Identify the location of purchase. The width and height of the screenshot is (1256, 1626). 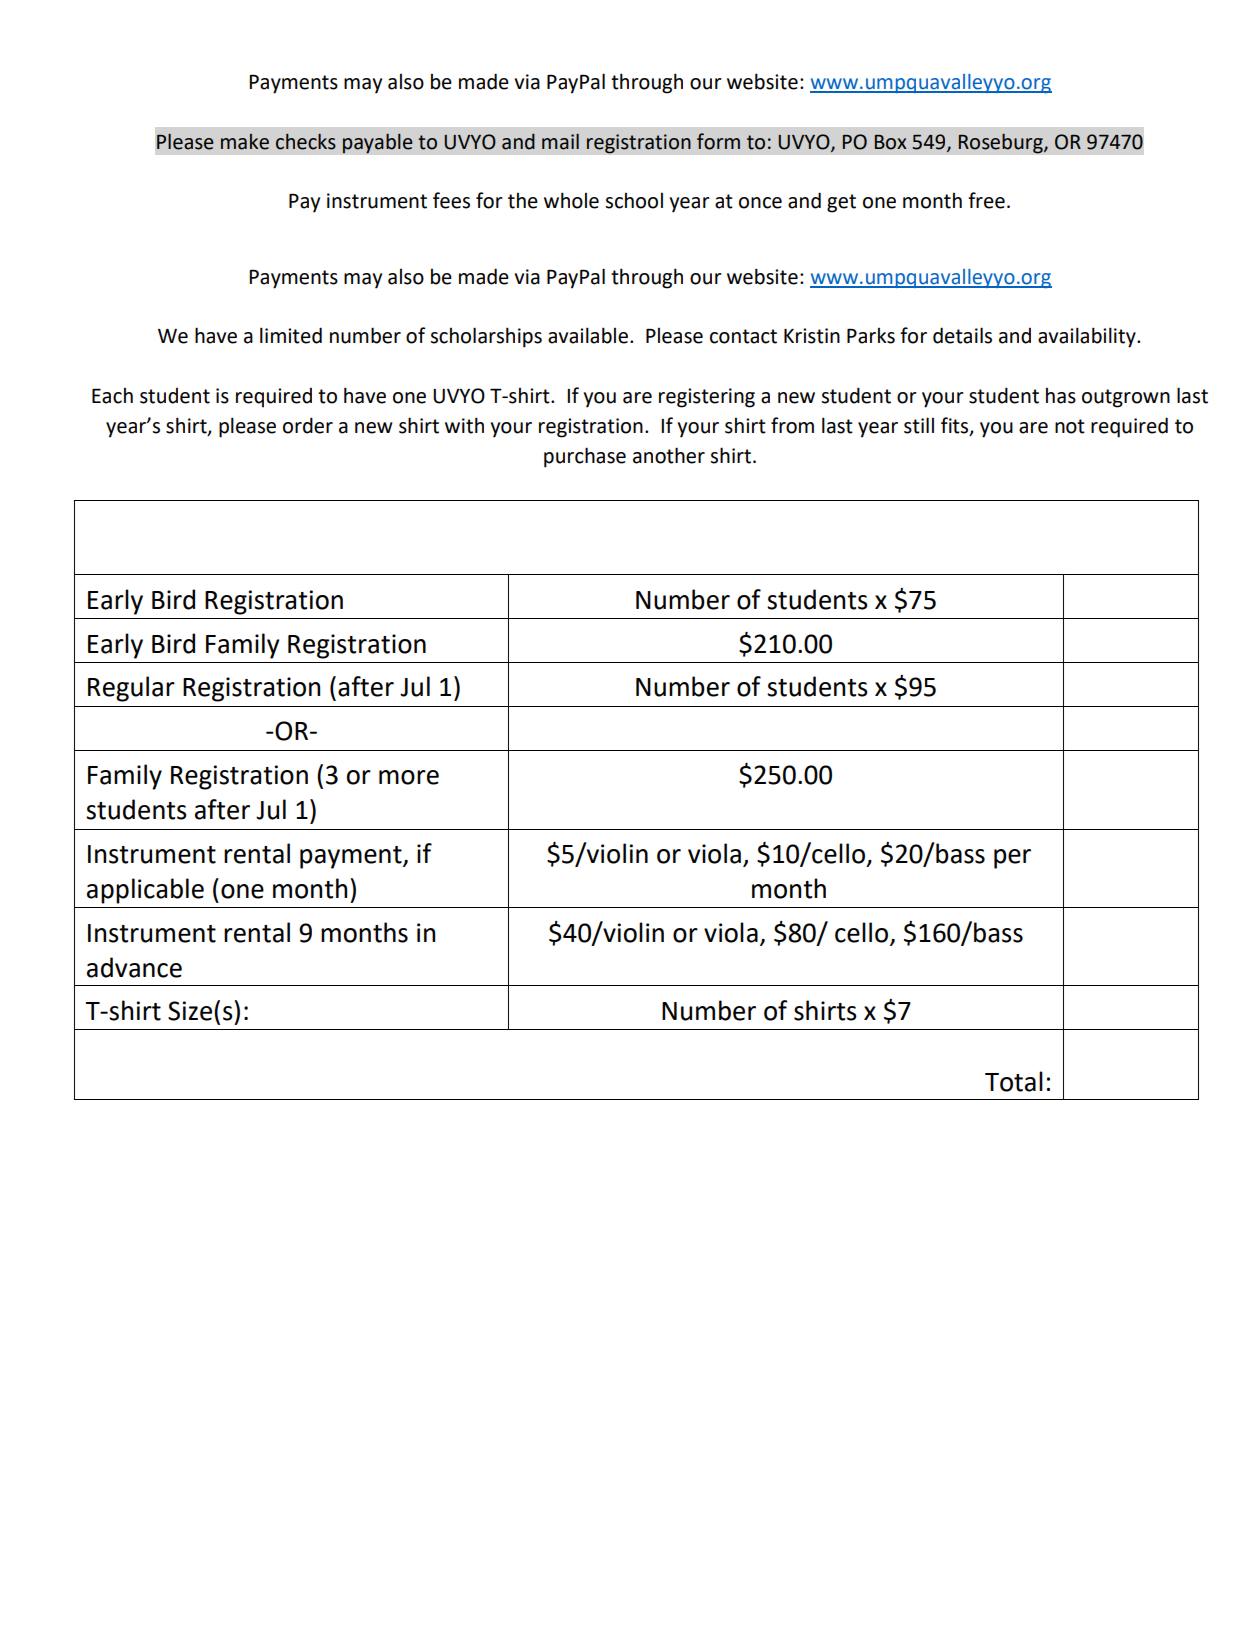
(585, 457).
